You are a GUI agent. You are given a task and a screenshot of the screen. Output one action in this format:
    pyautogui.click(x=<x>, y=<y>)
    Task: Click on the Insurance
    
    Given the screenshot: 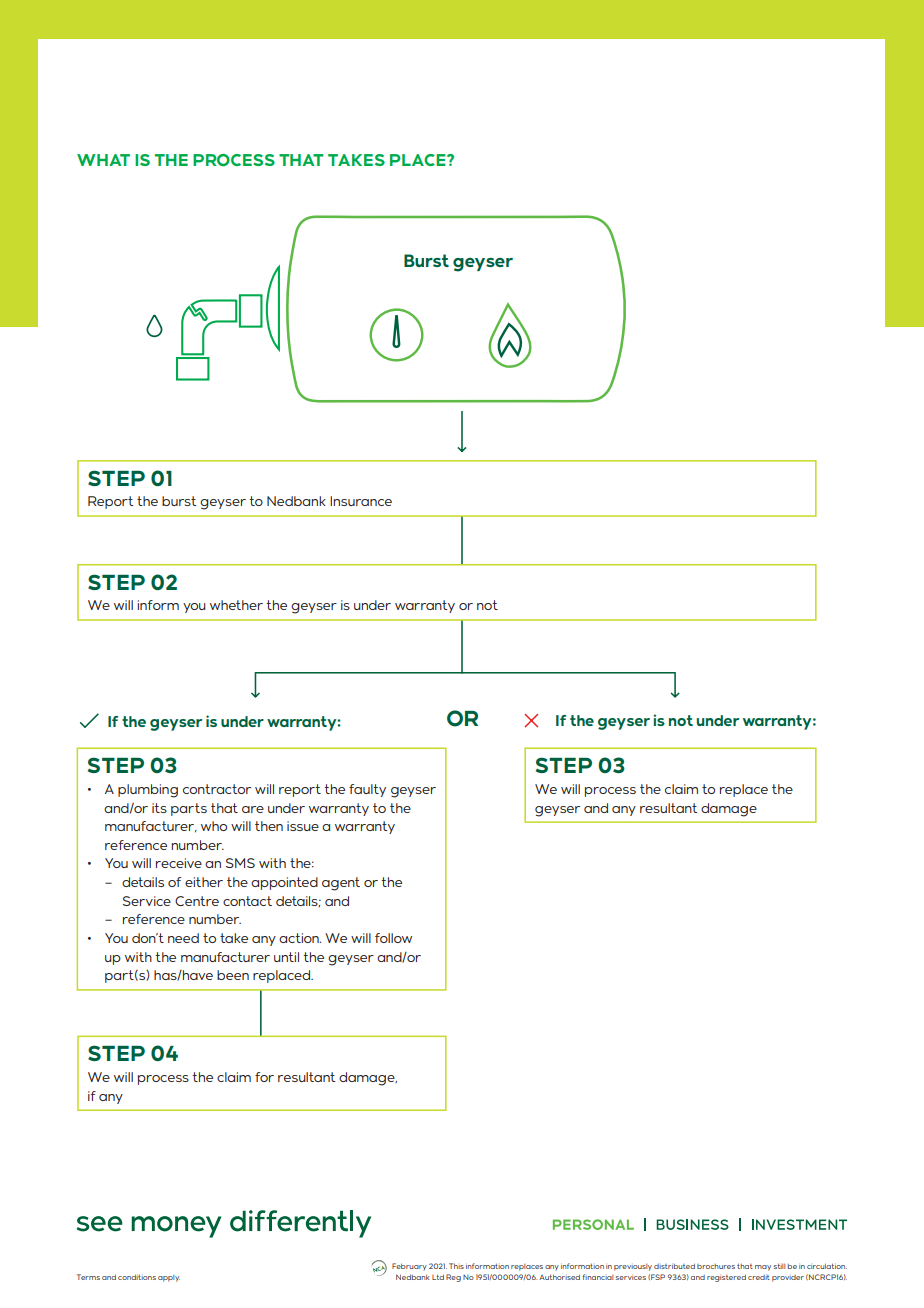 What is the action you would take?
    pyautogui.click(x=361, y=501)
